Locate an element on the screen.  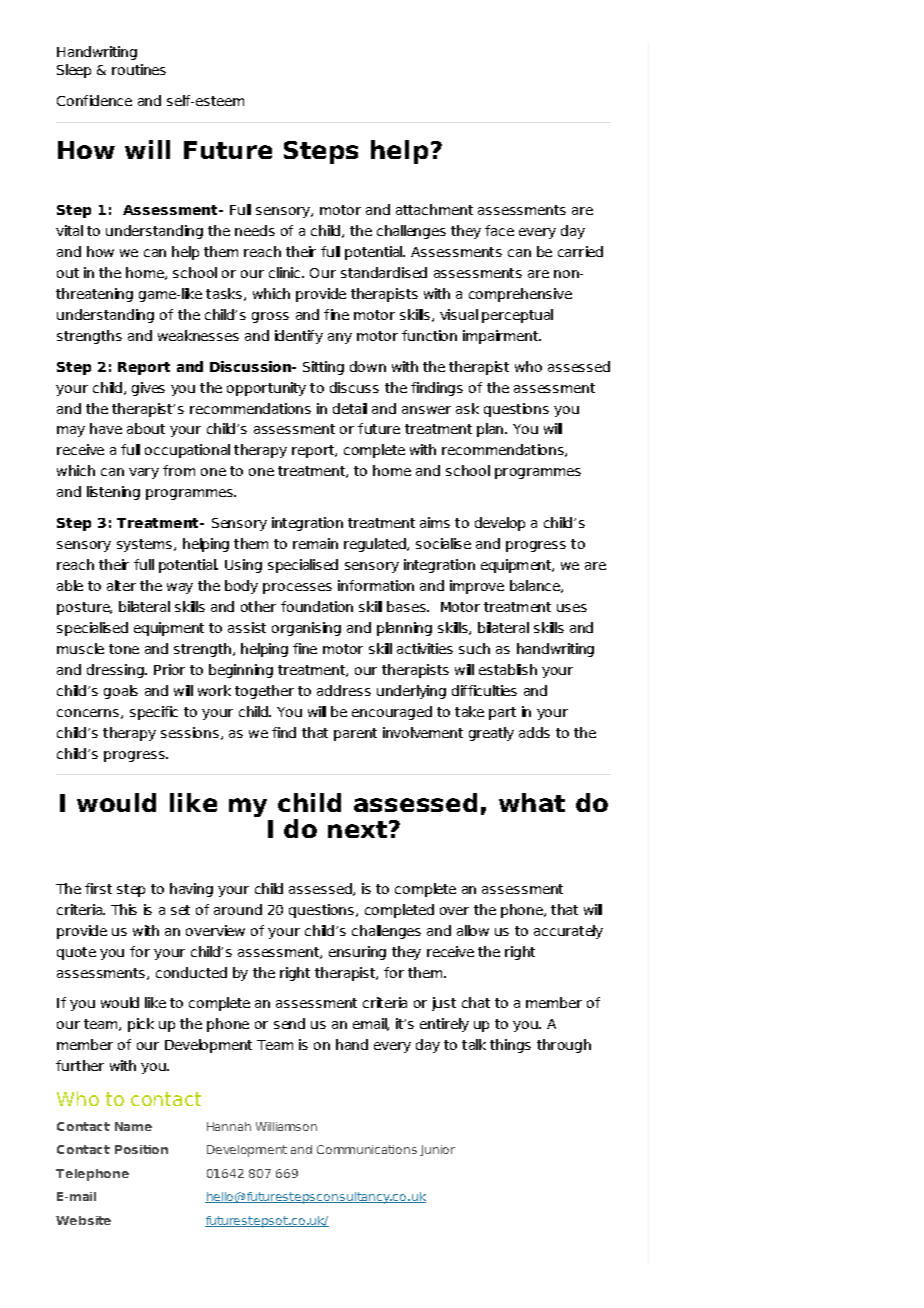
chat is located at coordinates (476, 1002).
